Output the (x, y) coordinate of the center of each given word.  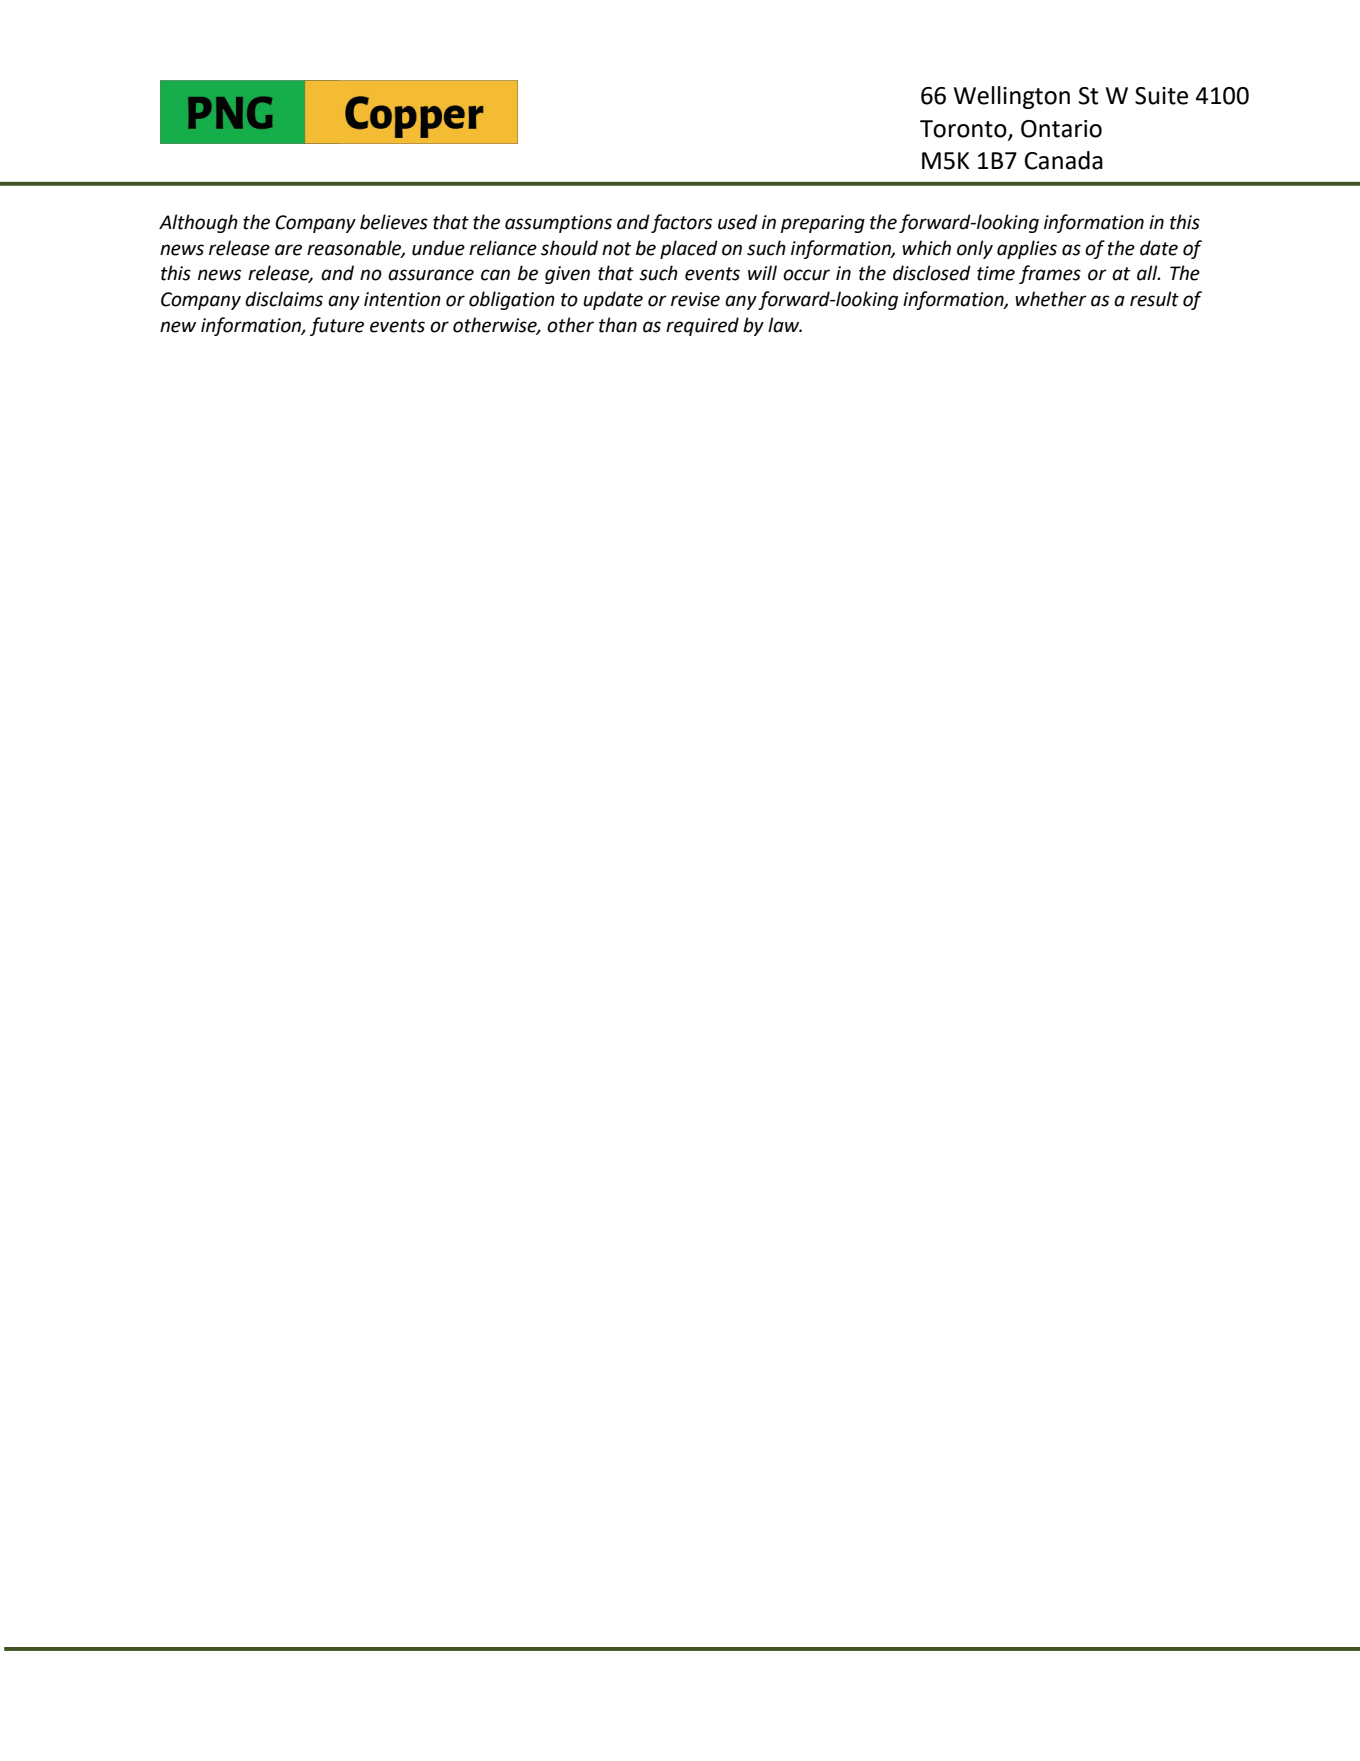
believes (394, 222)
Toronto (964, 129)
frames (1050, 274)
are (288, 250)
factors (681, 223)
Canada (1064, 160)
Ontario (1061, 129)
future (337, 326)
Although (198, 223)
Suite (1161, 96)
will (762, 272)
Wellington (1012, 97)
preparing (823, 224)
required (702, 326)
